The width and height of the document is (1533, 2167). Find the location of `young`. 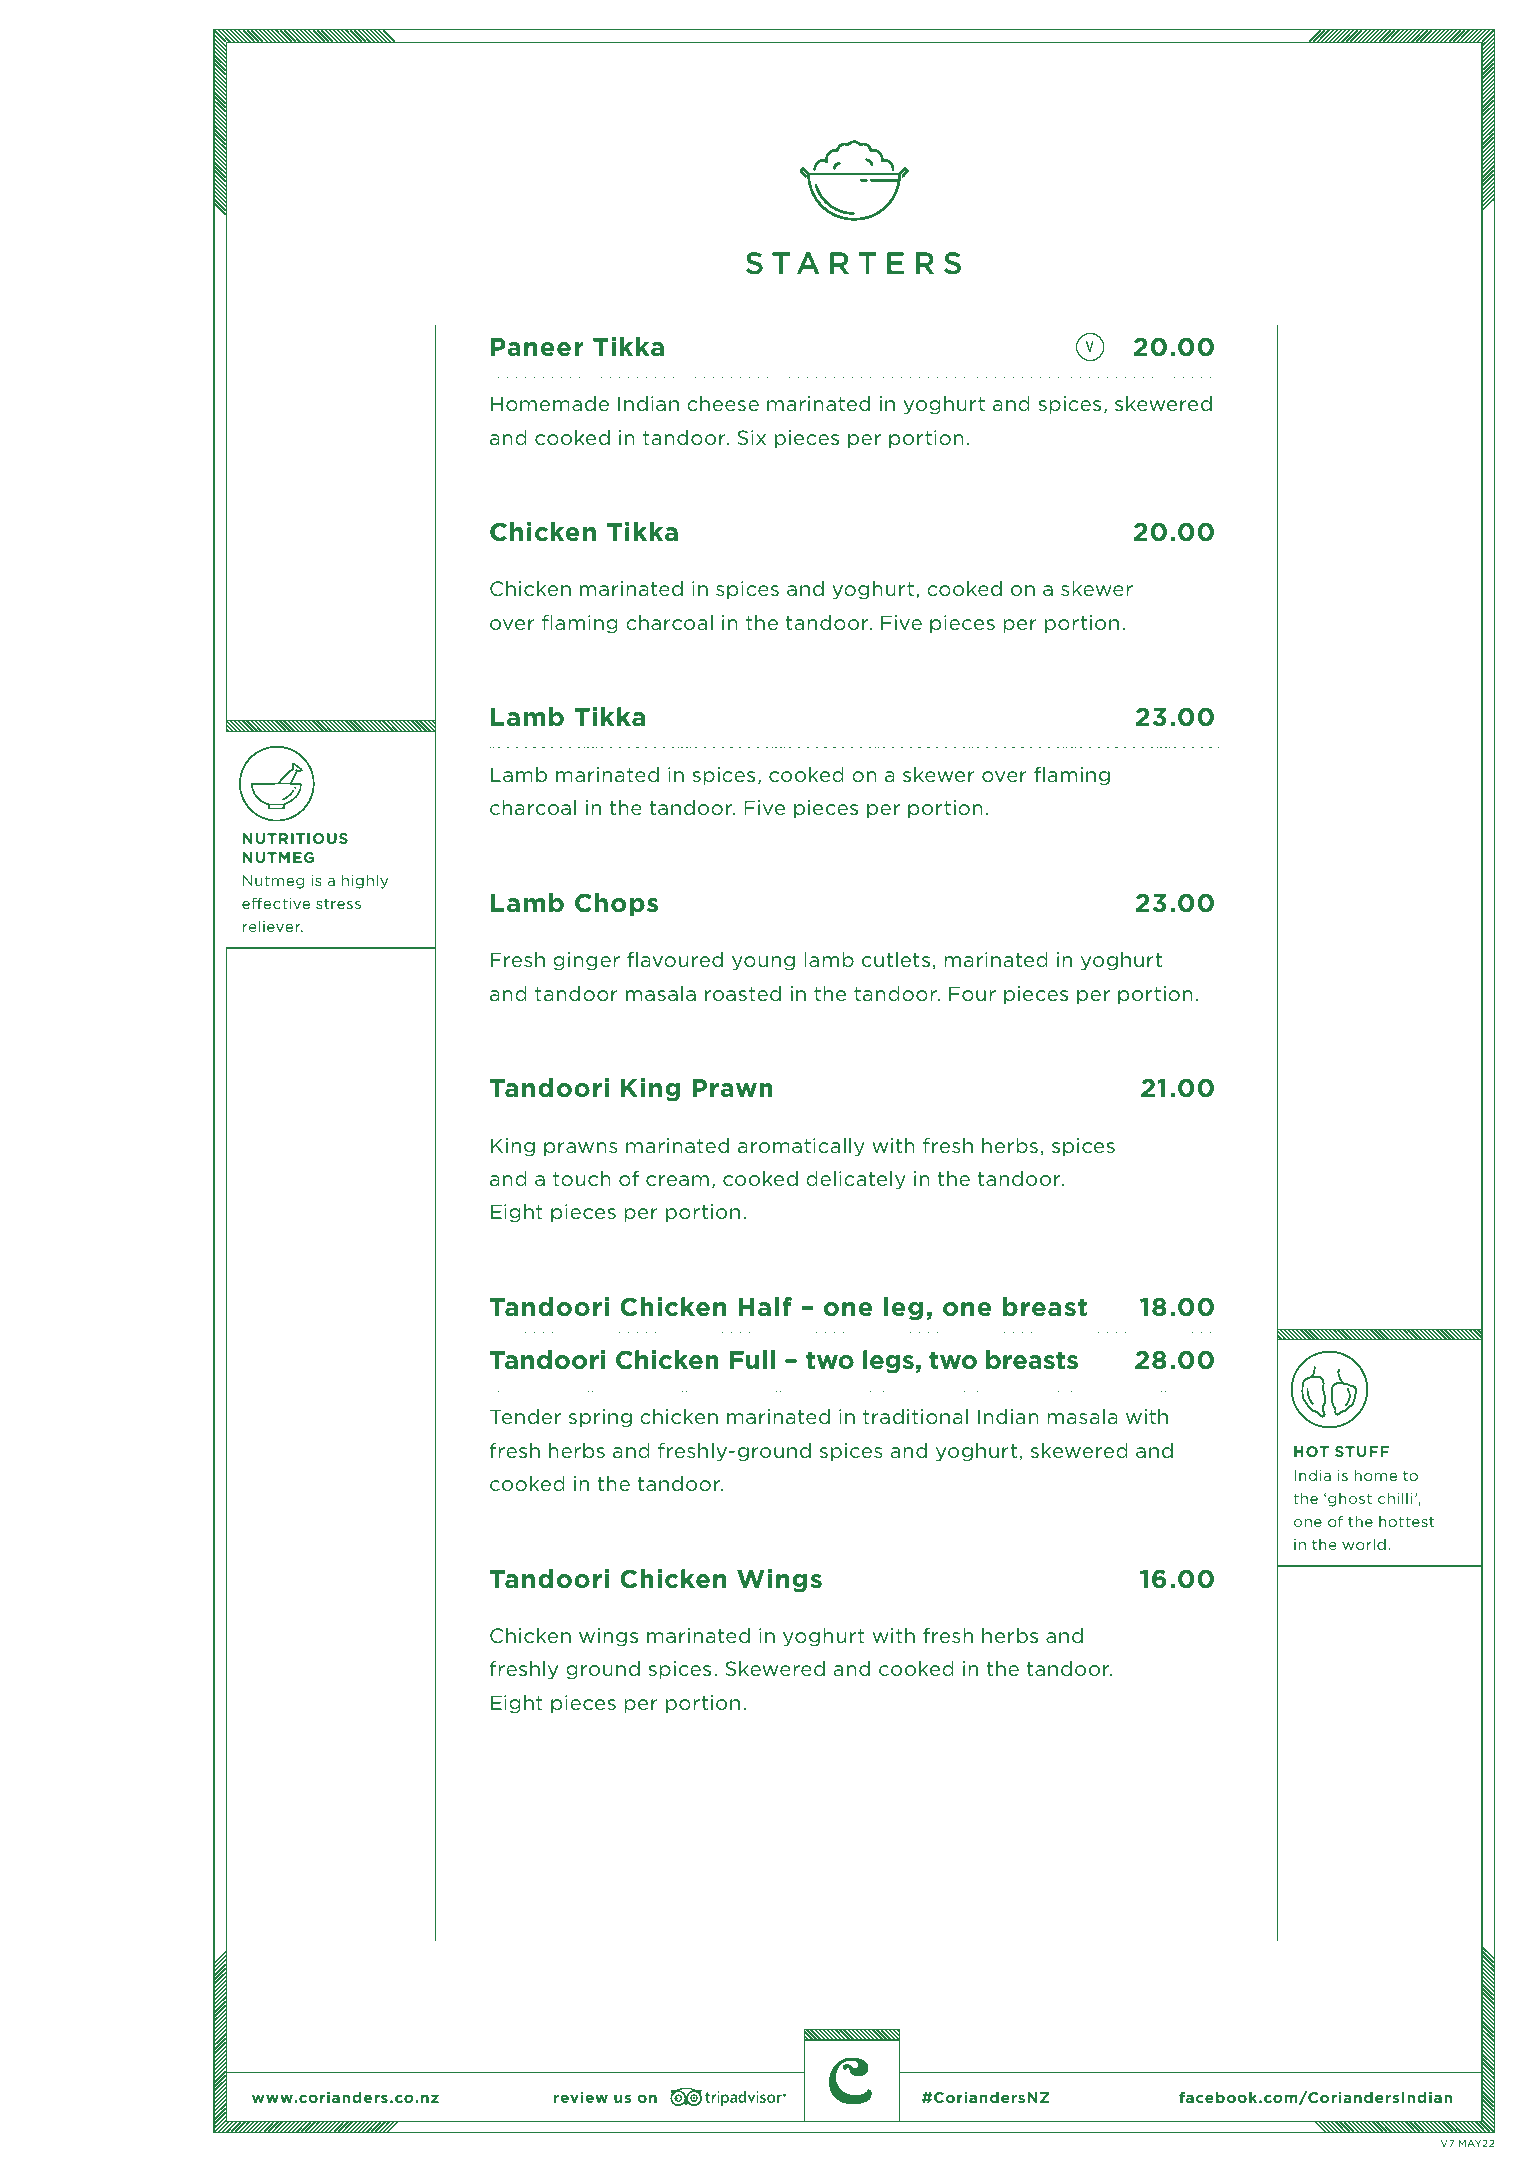

young is located at coordinates (763, 963).
